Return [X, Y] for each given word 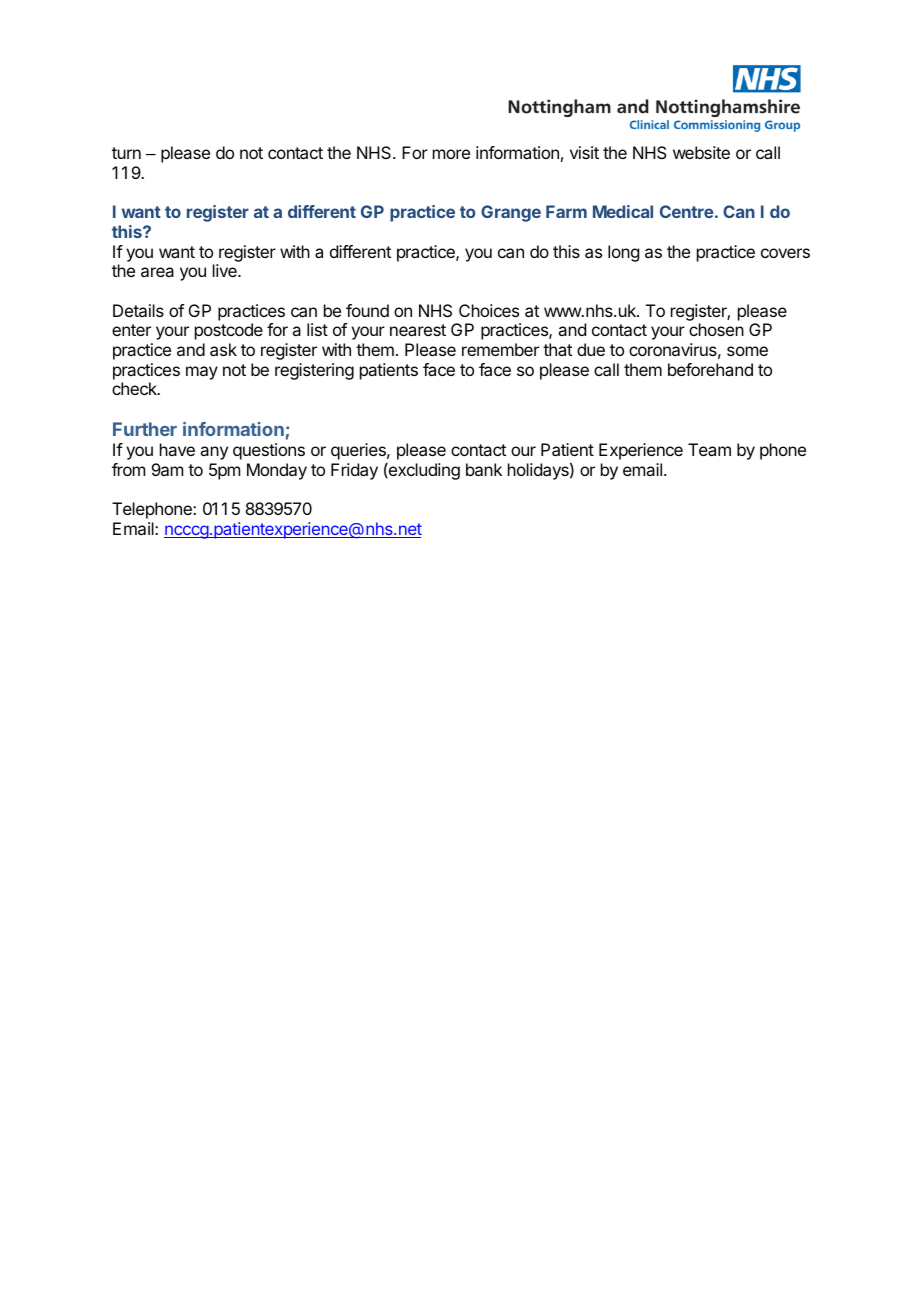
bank [484, 469]
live [226, 270]
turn [126, 153]
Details [138, 310]
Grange [511, 213]
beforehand [710, 369]
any [214, 453]
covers [785, 253]
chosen [716, 329]
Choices [489, 310]
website [701, 152]
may [202, 373]
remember [500, 349]
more [451, 154]
